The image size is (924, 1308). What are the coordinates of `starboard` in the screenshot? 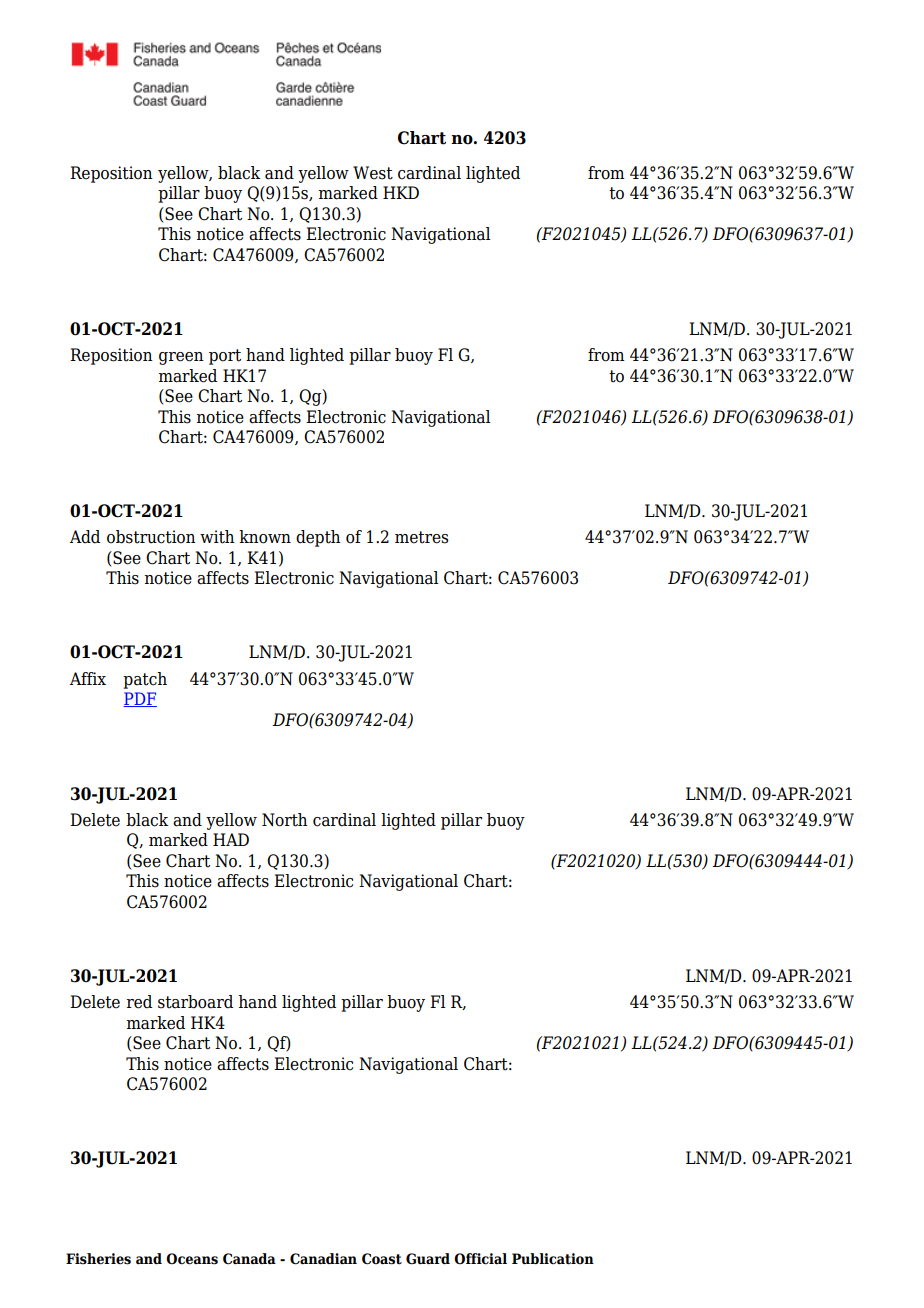 It's located at (195, 1002).
